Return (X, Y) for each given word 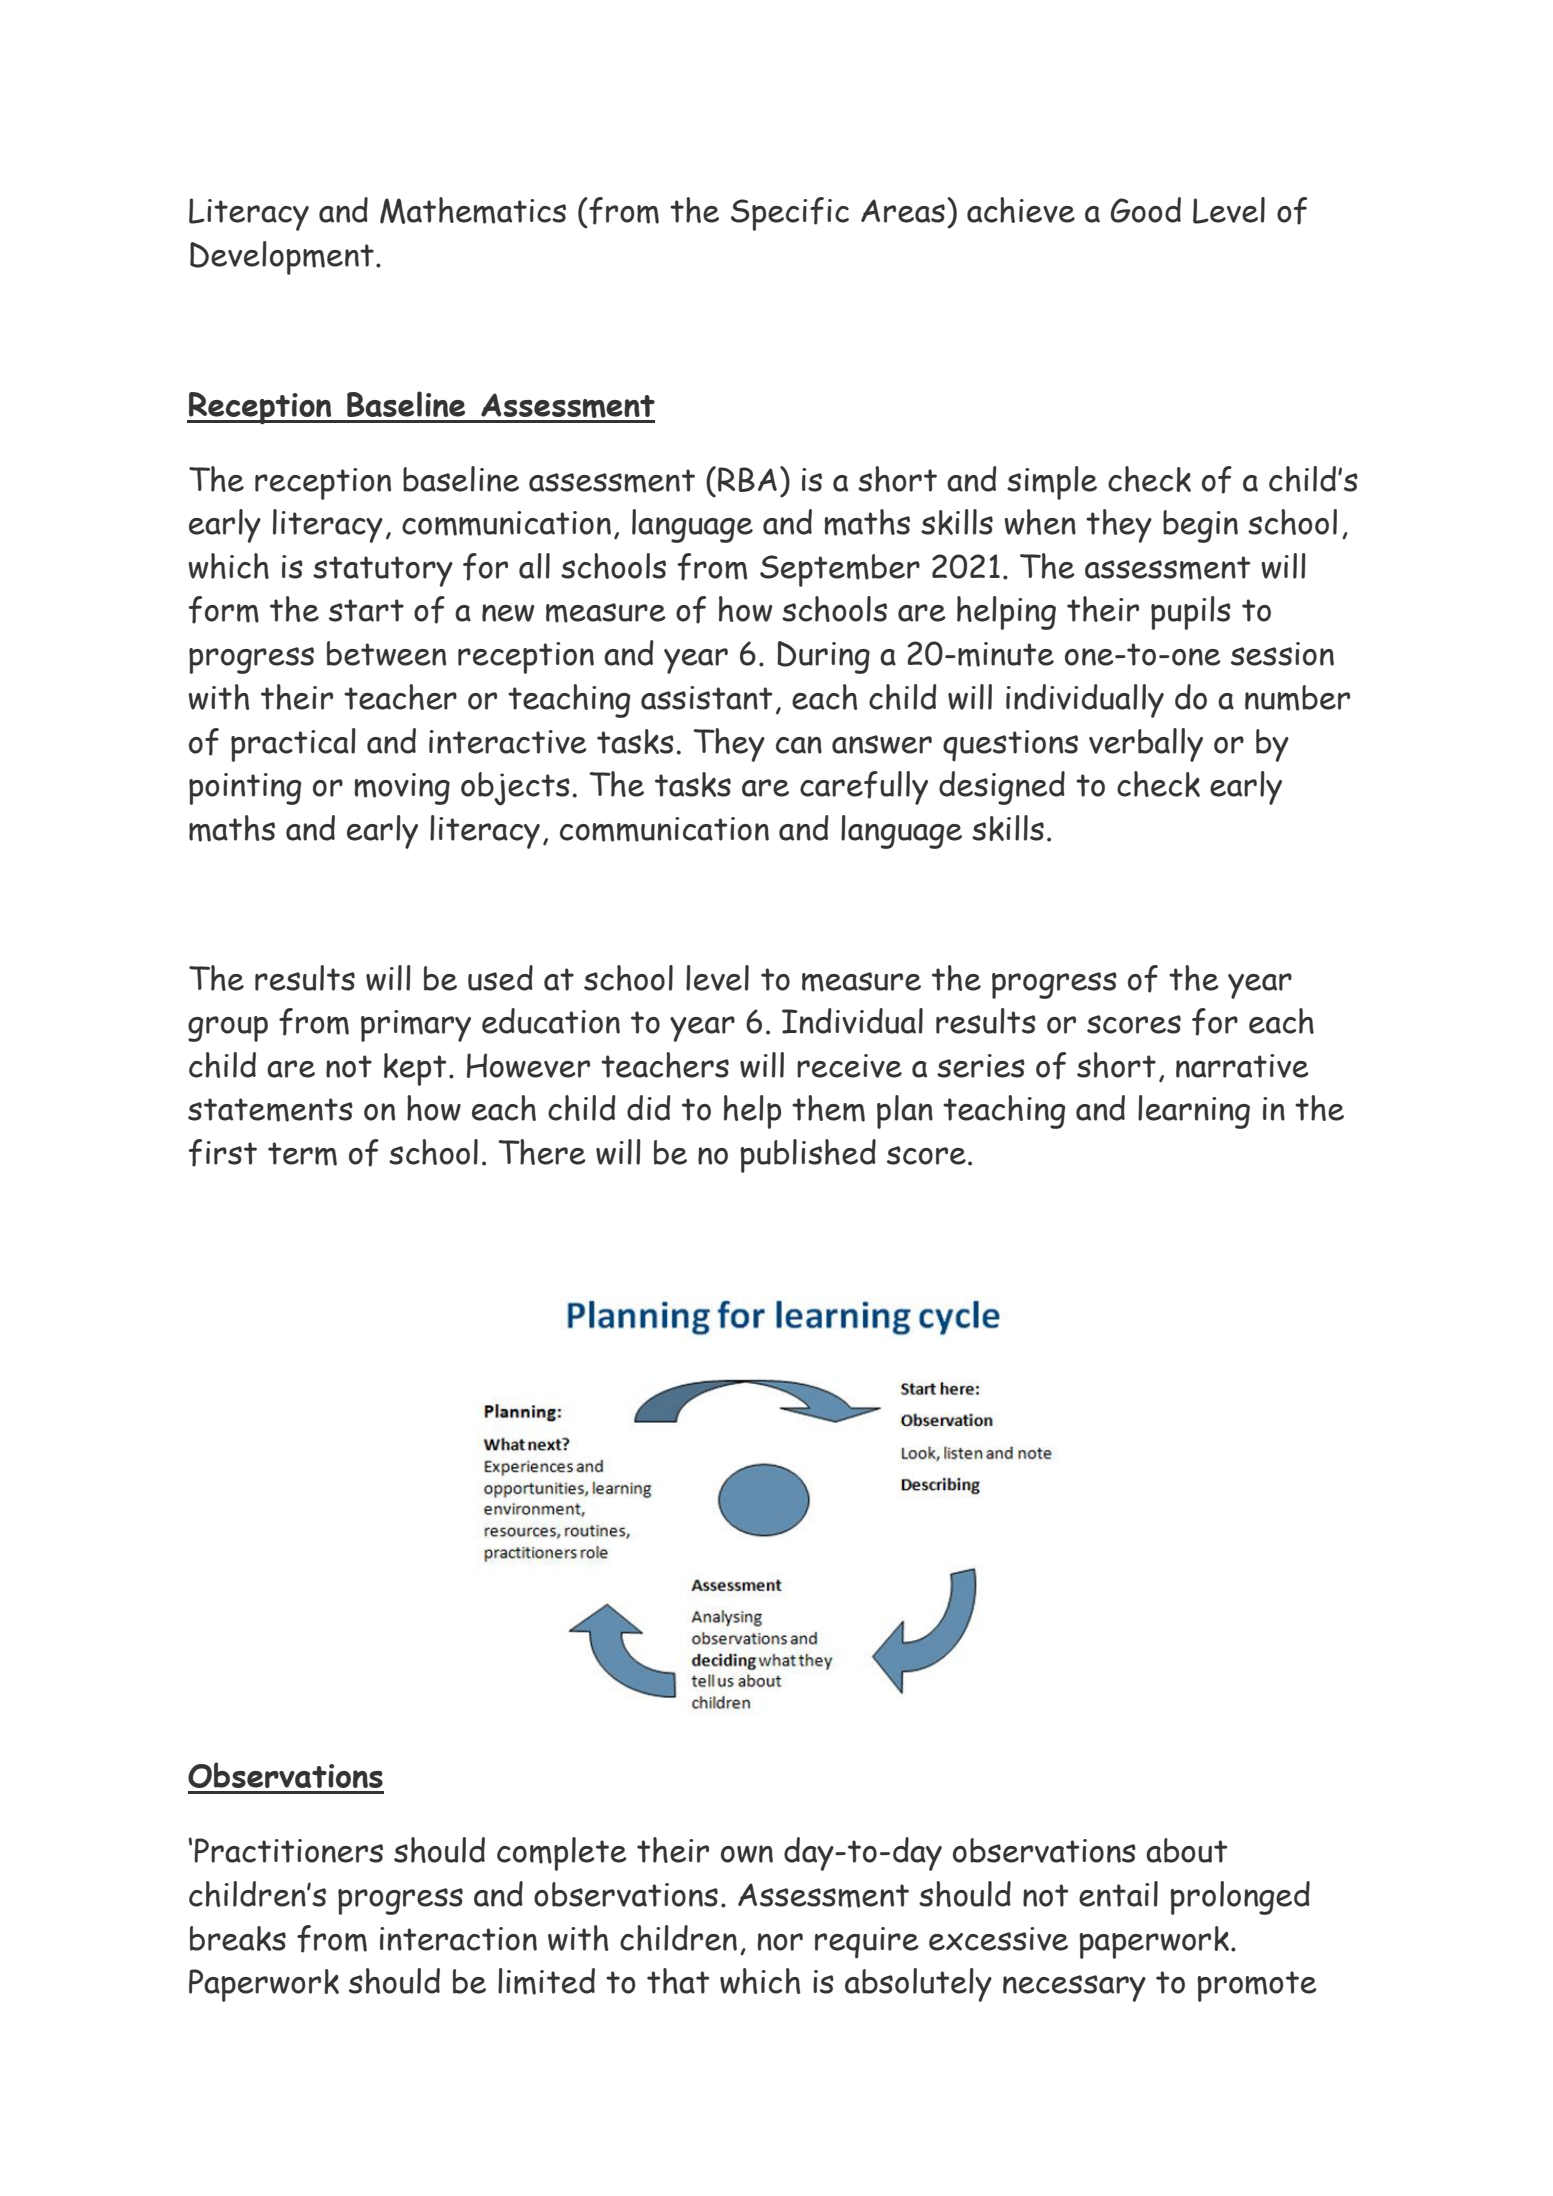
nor (780, 1942)
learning (1194, 1112)
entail (1118, 1894)
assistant (706, 698)
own (747, 1854)
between (386, 653)
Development (282, 258)
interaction (458, 1939)
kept (415, 1069)
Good (1146, 210)
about (1186, 1850)
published (808, 1156)
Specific (790, 214)
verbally (1146, 745)
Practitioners (288, 1850)
